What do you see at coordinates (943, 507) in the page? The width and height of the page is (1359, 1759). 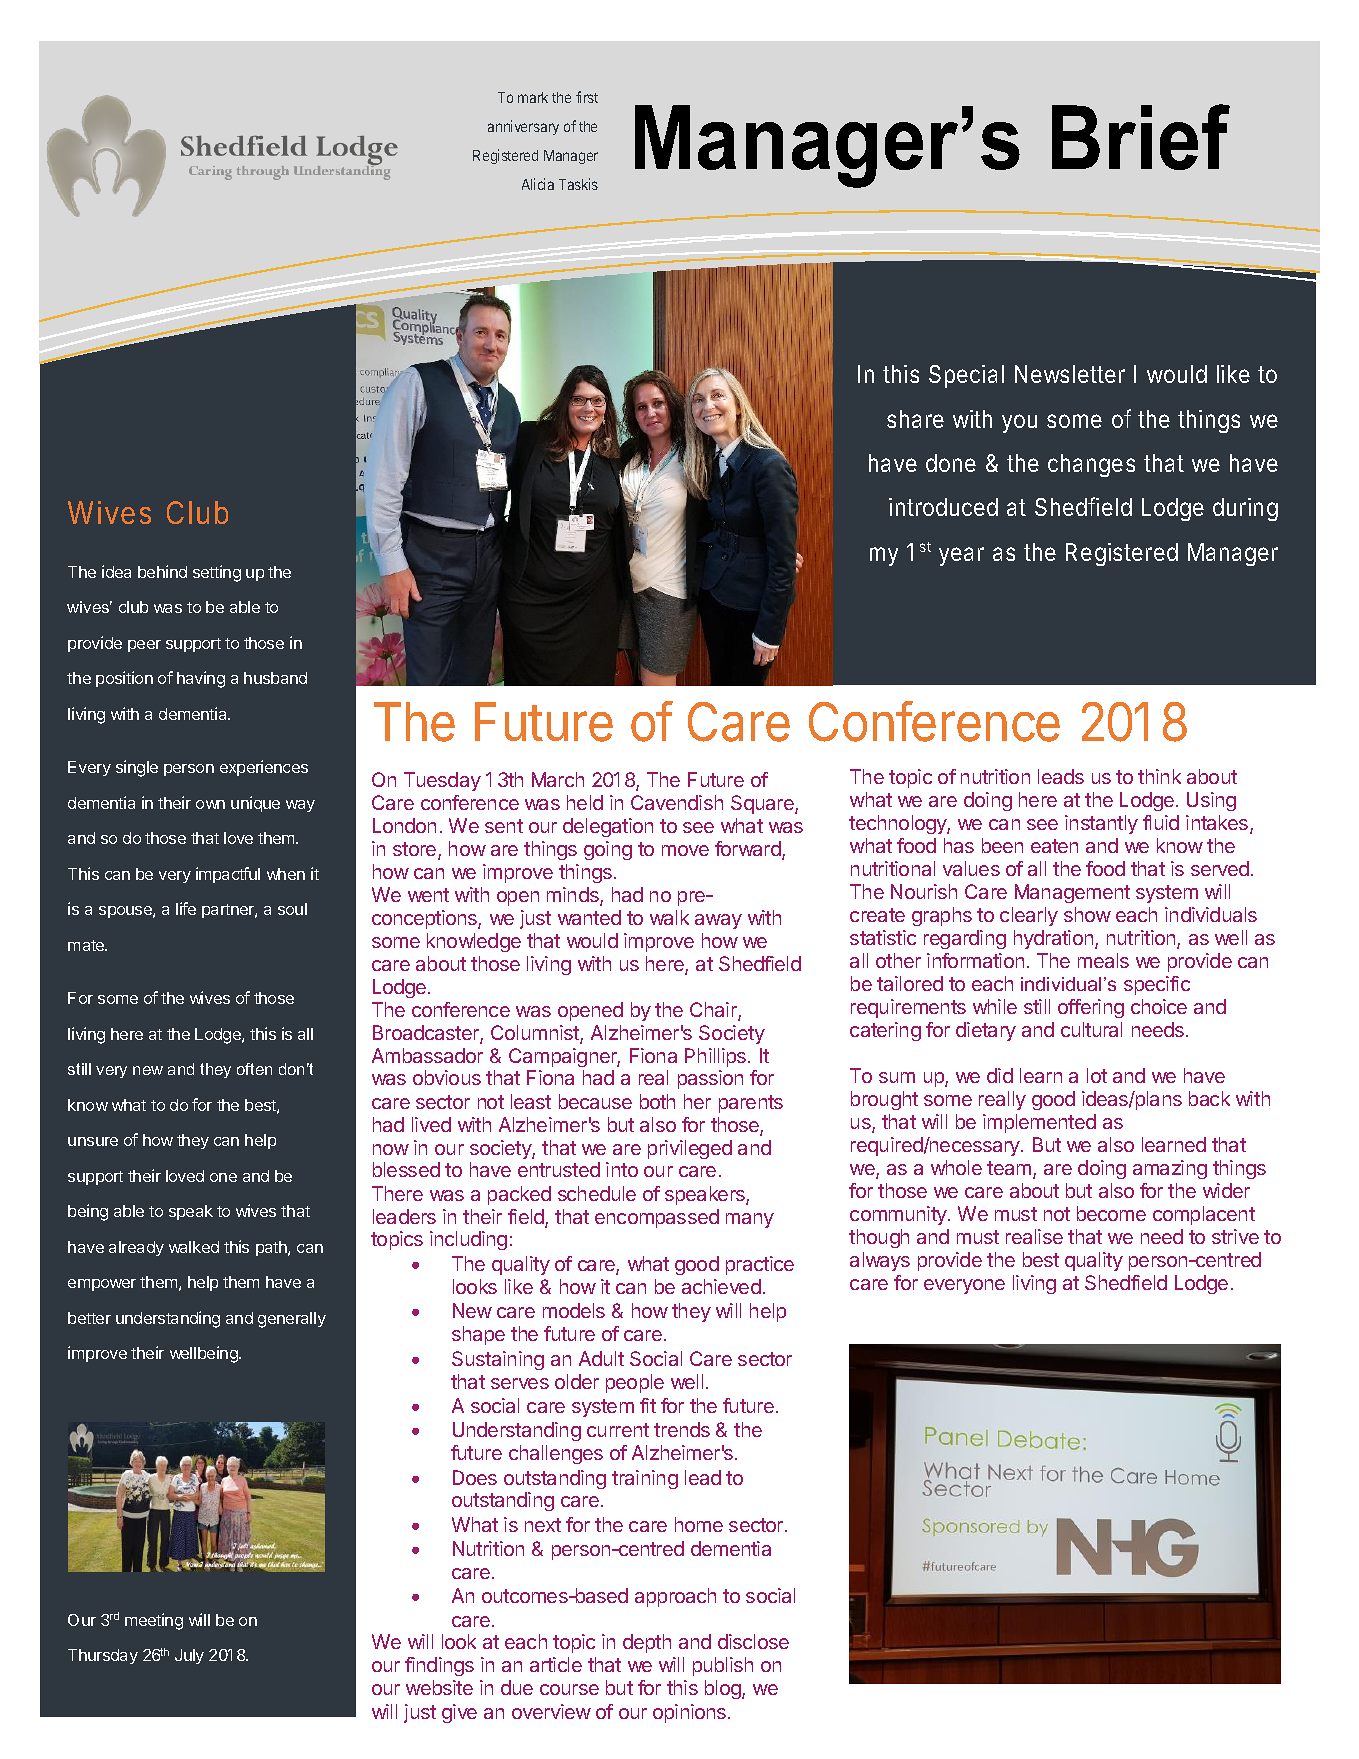 I see `introduced` at bounding box center [943, 507].
